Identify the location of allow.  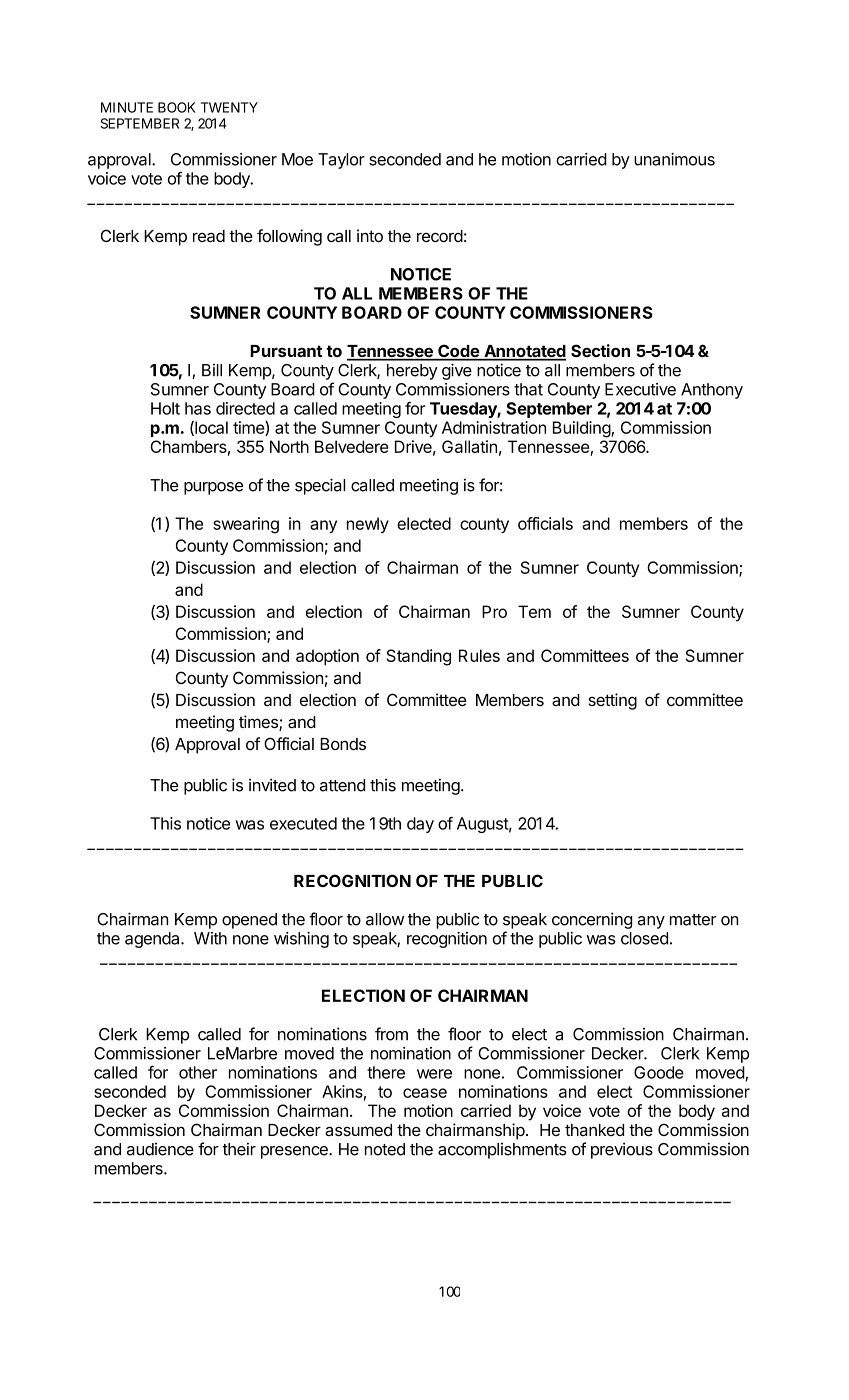
(385, 919).
